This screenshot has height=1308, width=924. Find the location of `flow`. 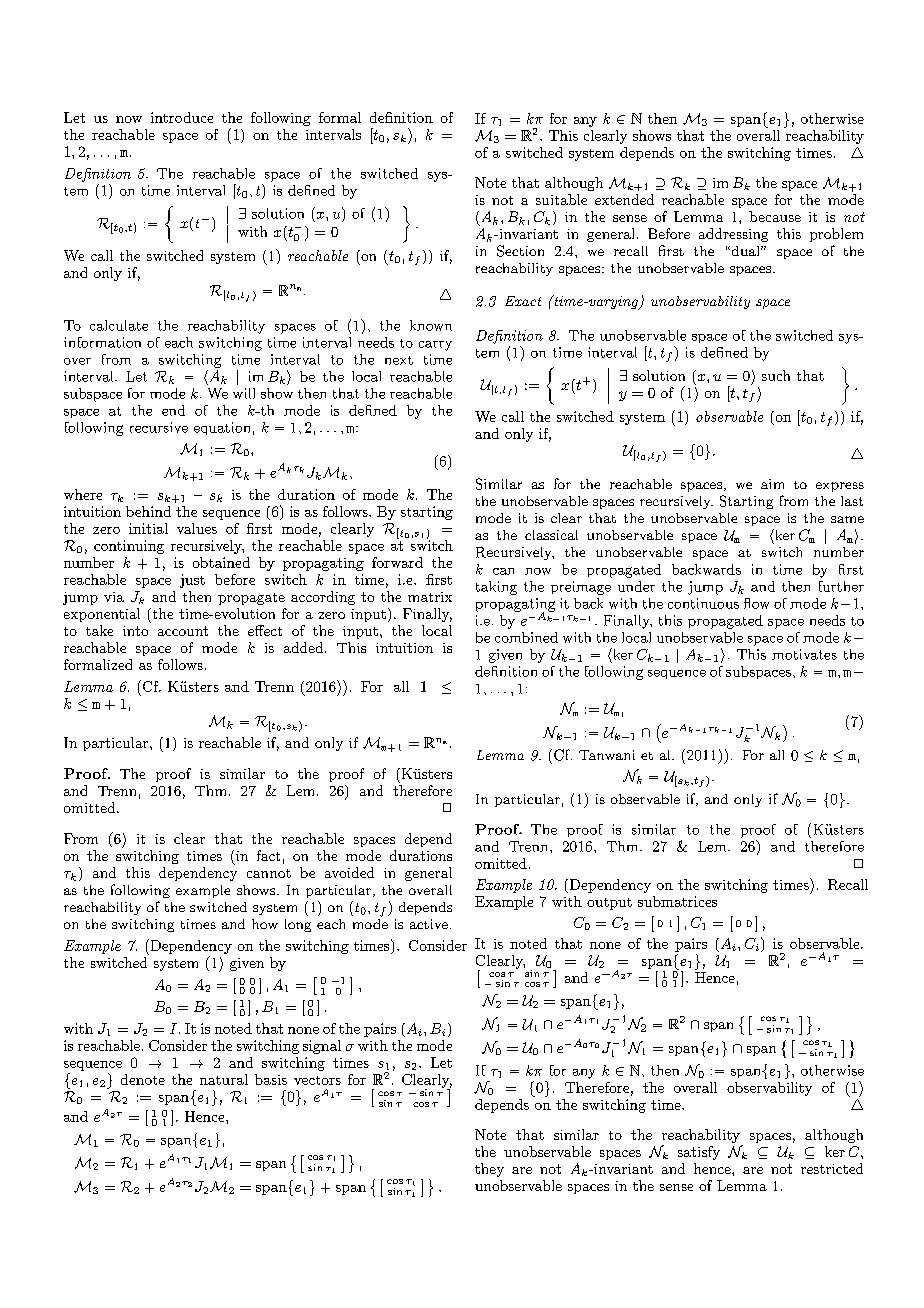

flow is located at coordinates (756, 603).
